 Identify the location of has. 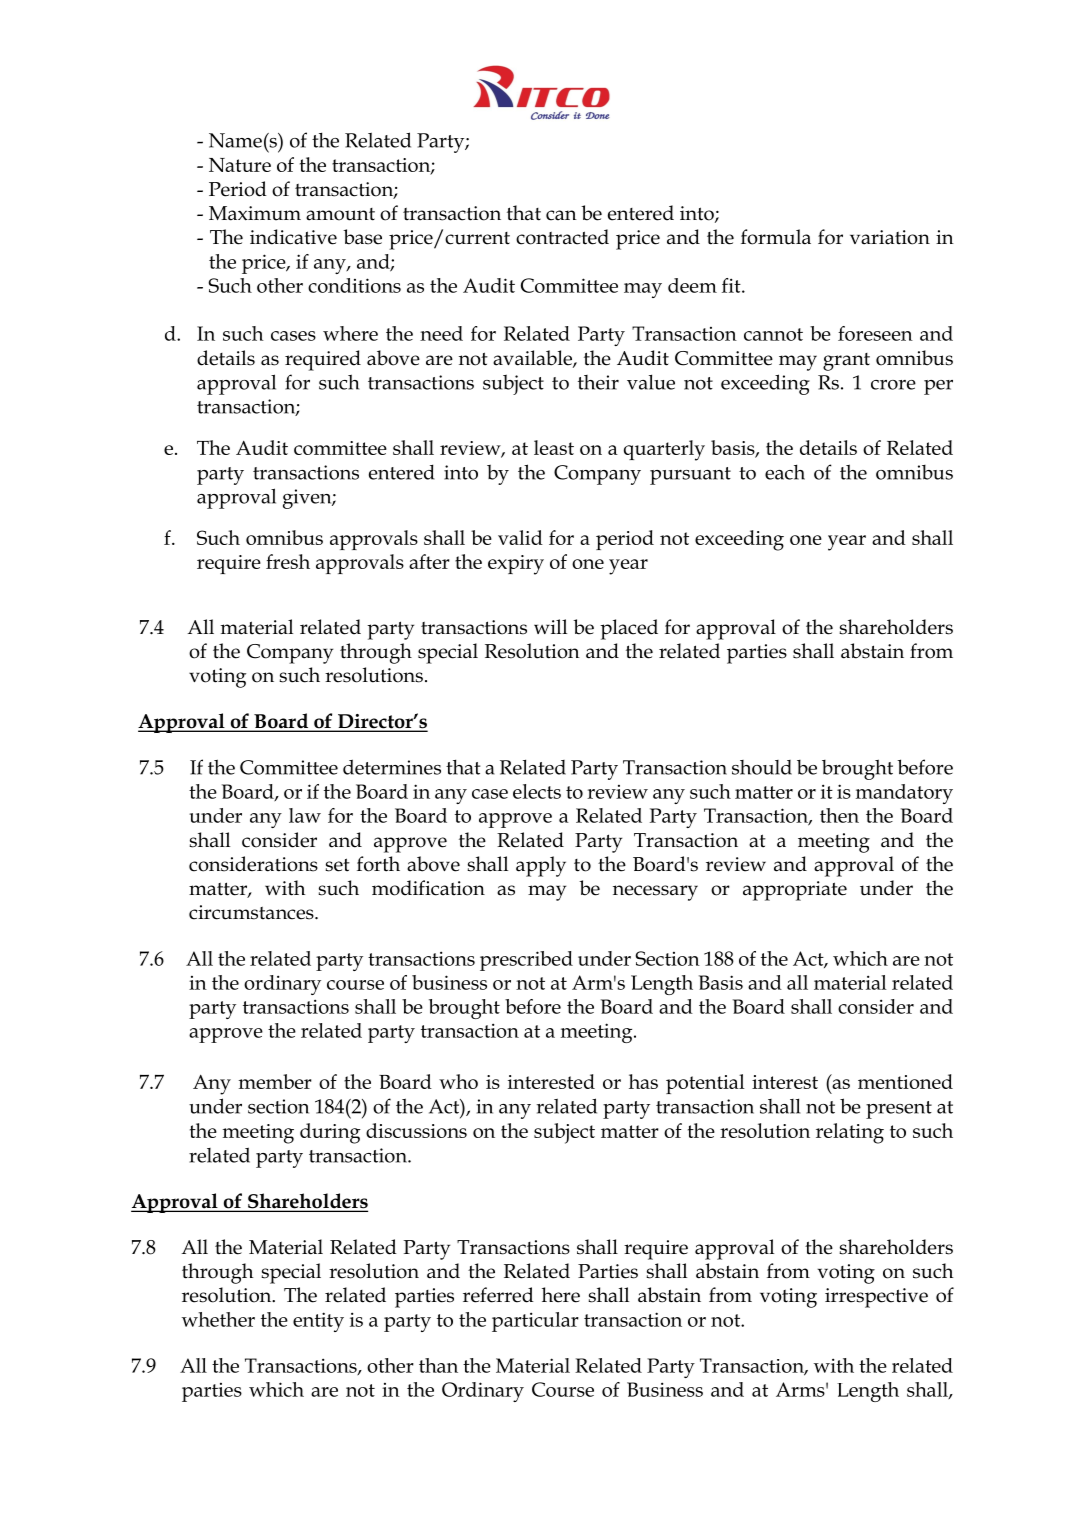
(643, 1081).
